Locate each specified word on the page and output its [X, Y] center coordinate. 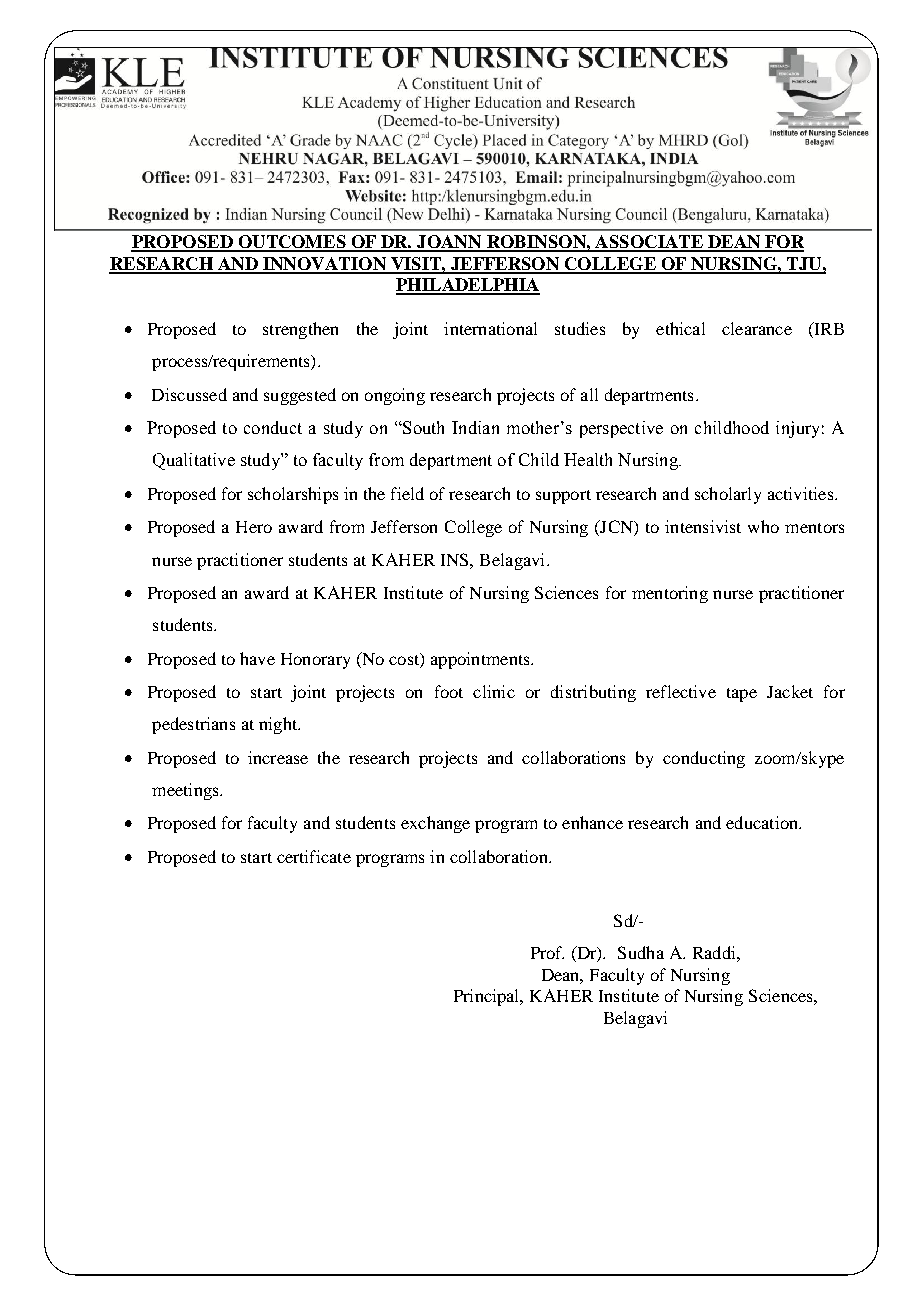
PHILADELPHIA [468, 286]
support [563, 497]
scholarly [728, 495]
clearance [757, 328]
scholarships [293, 495]
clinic [494, 691]
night [279, 725]
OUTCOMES [292, 243]
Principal [488, 997]
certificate [314, 856]
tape [742, 695]
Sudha [641, 952]
